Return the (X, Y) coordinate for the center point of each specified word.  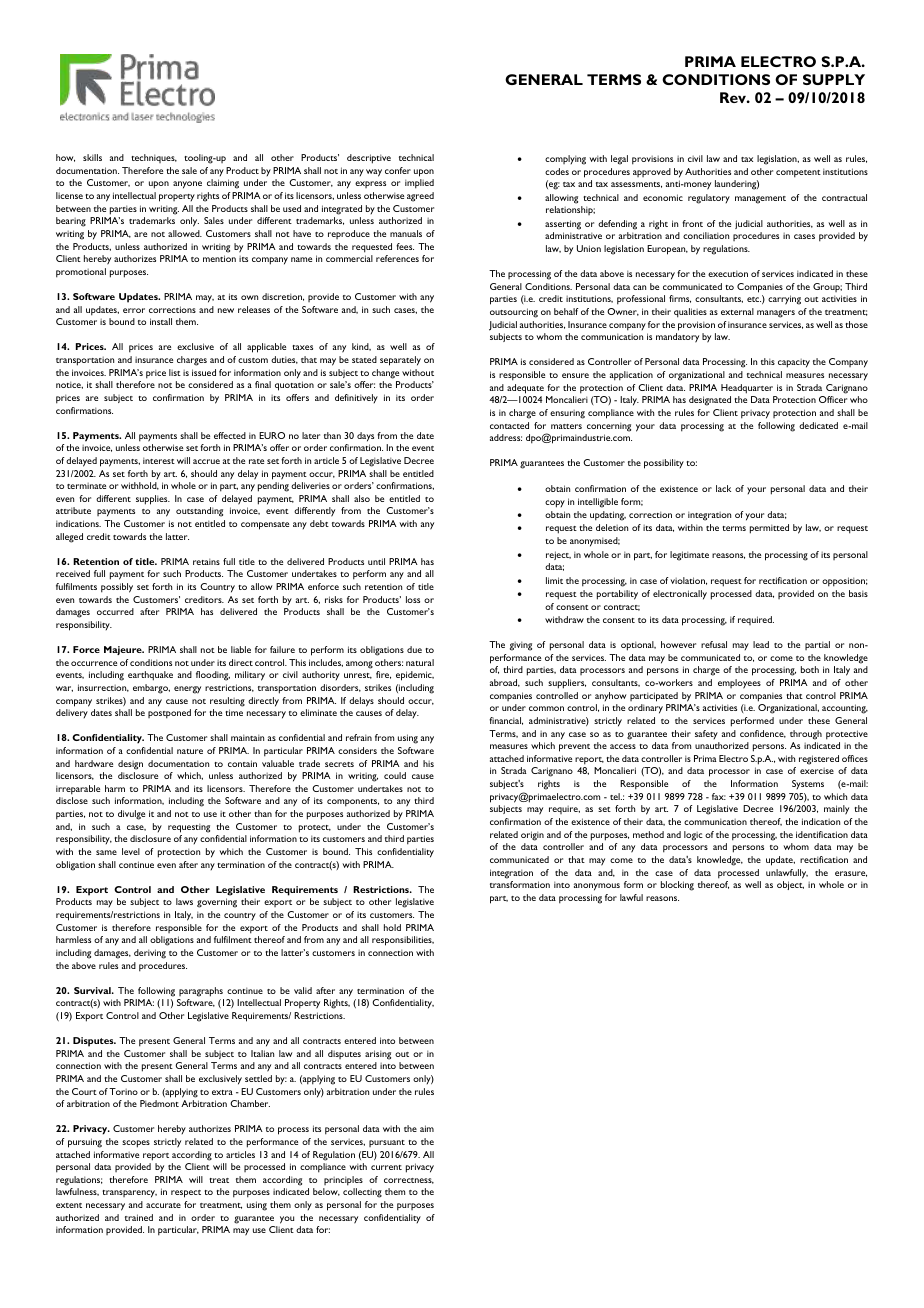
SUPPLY (834, 79)
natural (420, 662)
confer (398, 170)
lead (761, 644)
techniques (154, 158)
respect (186, 1194)
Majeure (124, 650)
